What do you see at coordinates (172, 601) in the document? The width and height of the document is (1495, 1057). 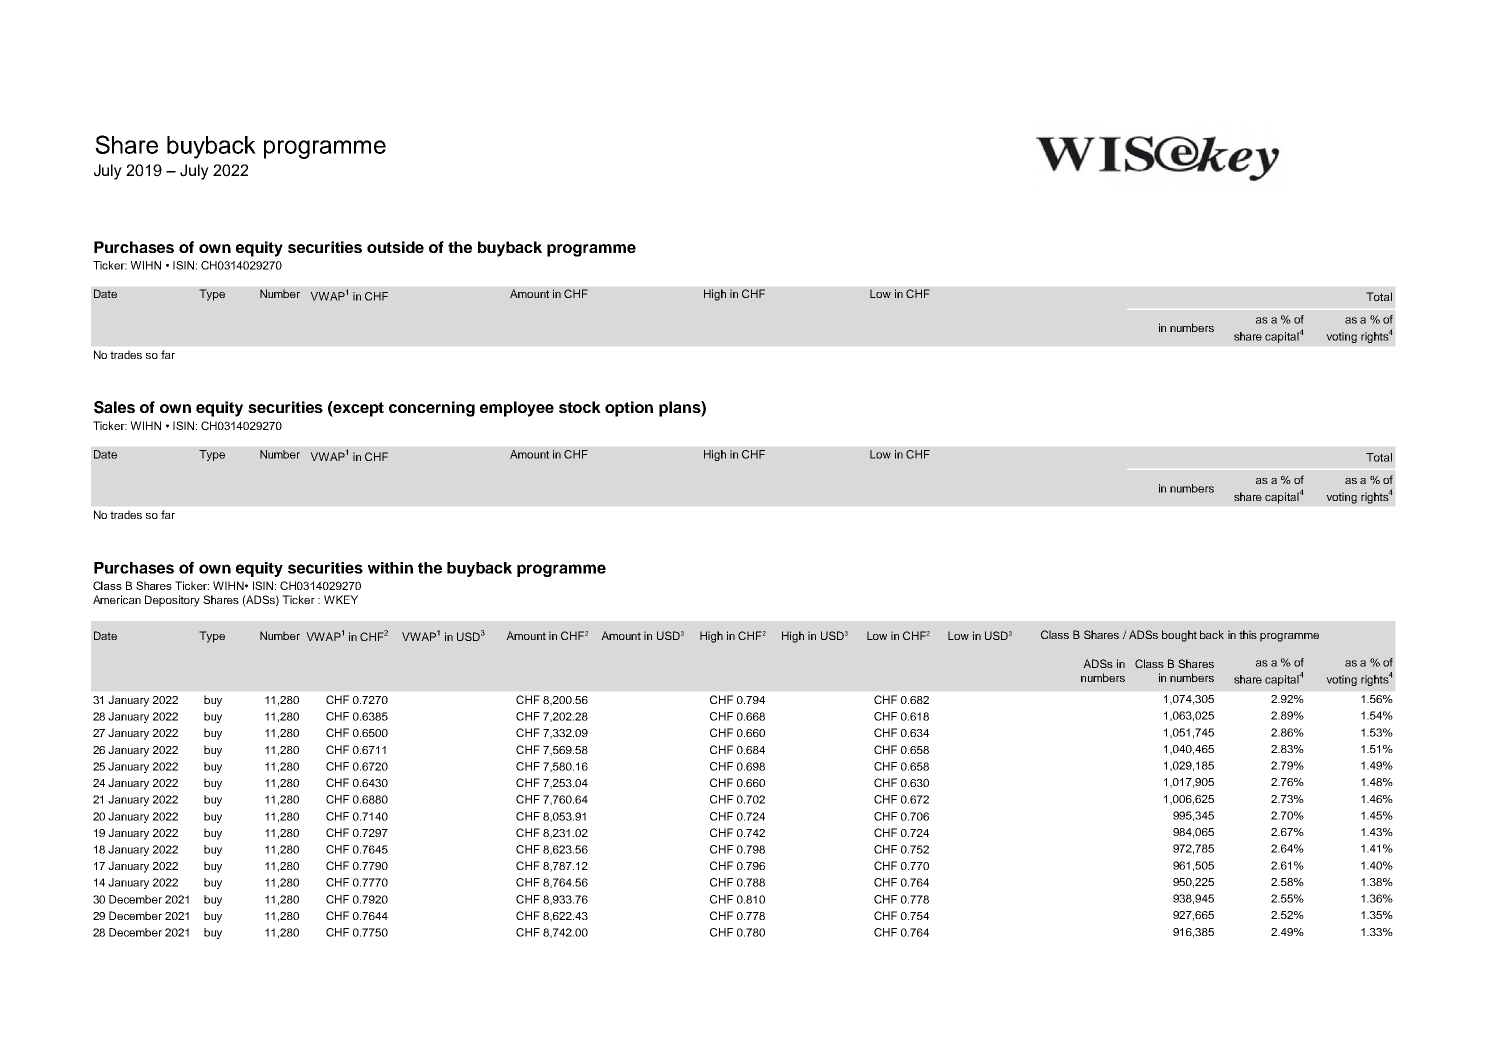 I see `Depository` at bounding box center [172, 601].
